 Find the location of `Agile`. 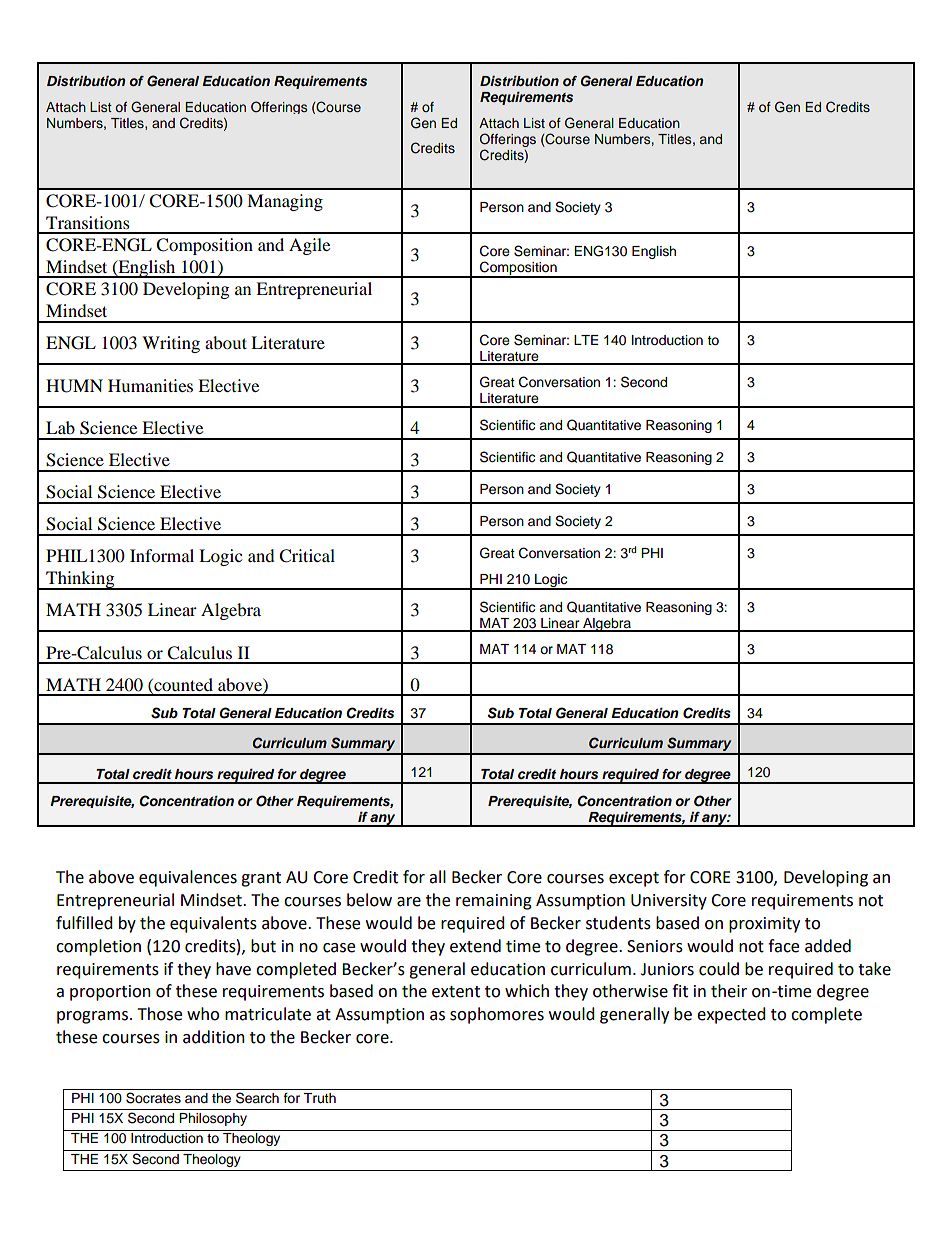

Agile is located at coordinates (309, 246).
